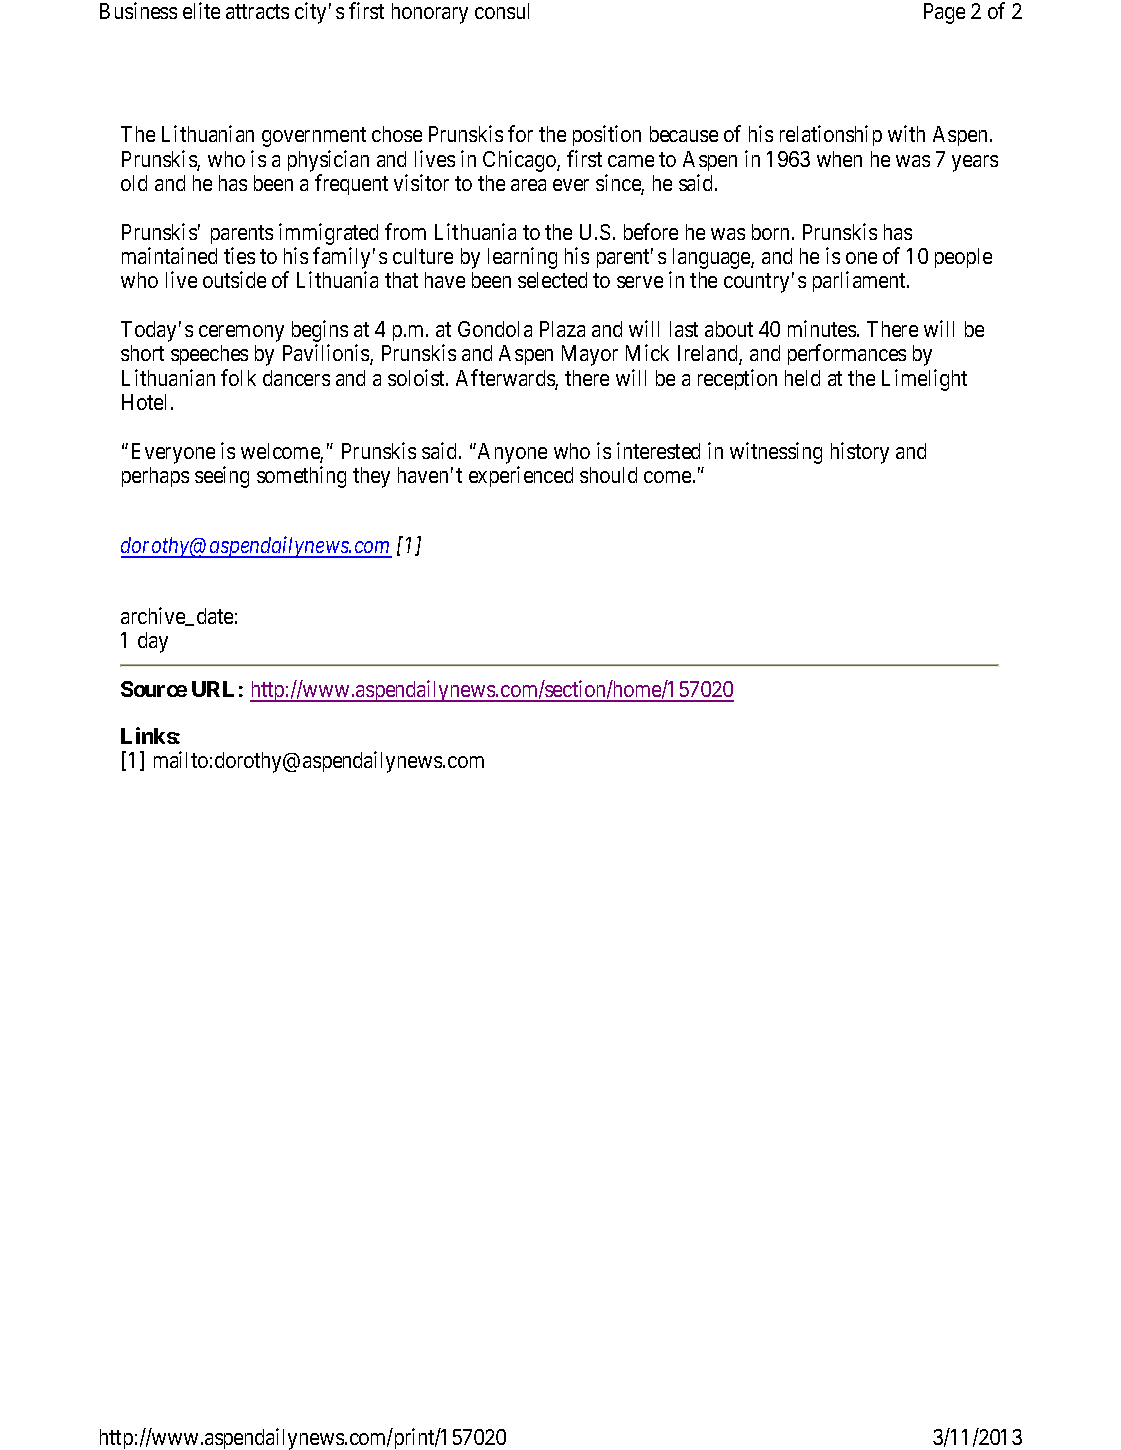 This document has height=1450, width=1121. What do you see at coordinates (944, 13) in the document?
I see `Page` at bounding box center [944, 13].
